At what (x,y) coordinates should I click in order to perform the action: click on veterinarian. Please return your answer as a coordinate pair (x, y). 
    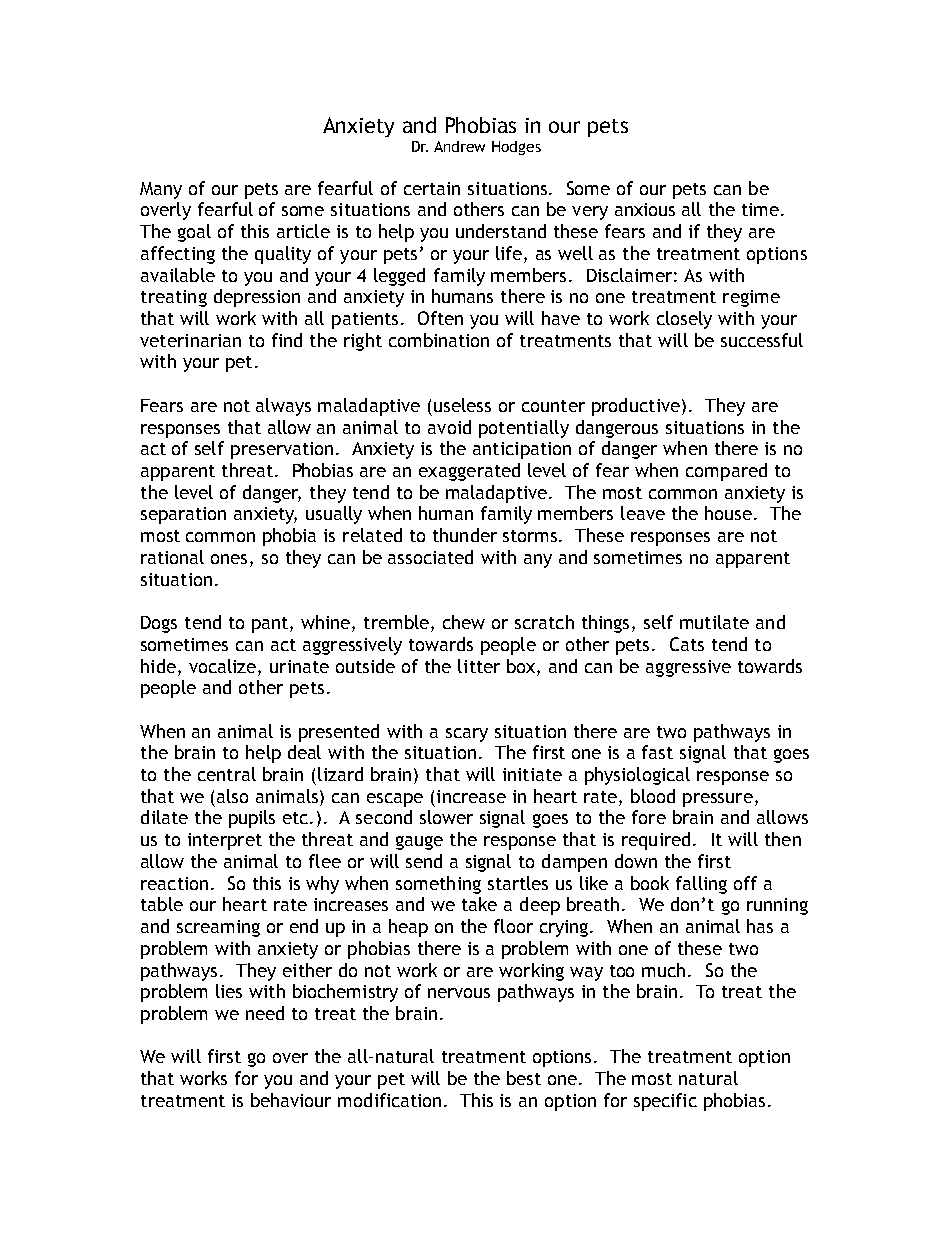
    Looking at the image, I should click on (190, 340).
